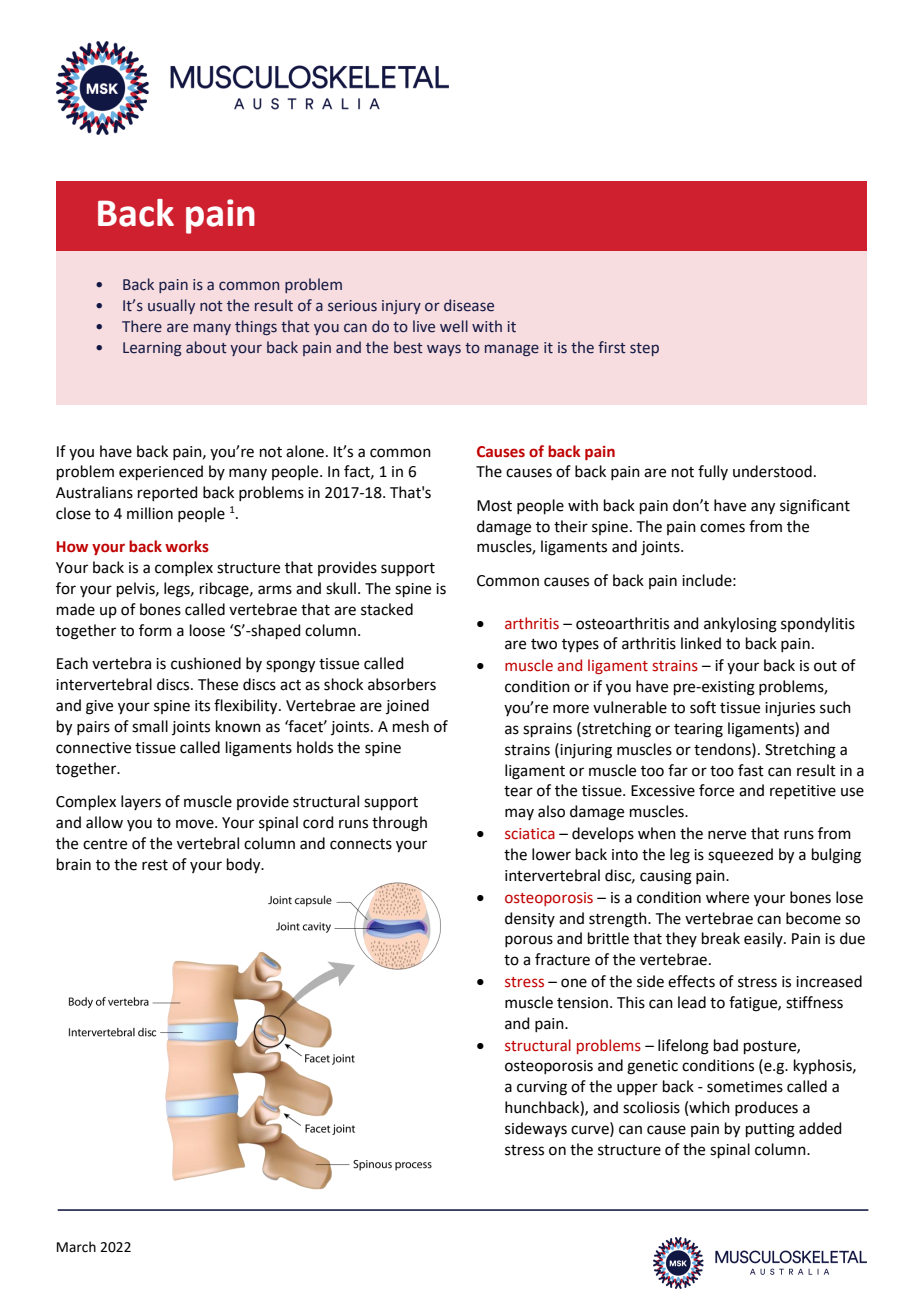  Describe the element at coordinates (387, 609) in the screenshot. I see `stacked` at that location.
